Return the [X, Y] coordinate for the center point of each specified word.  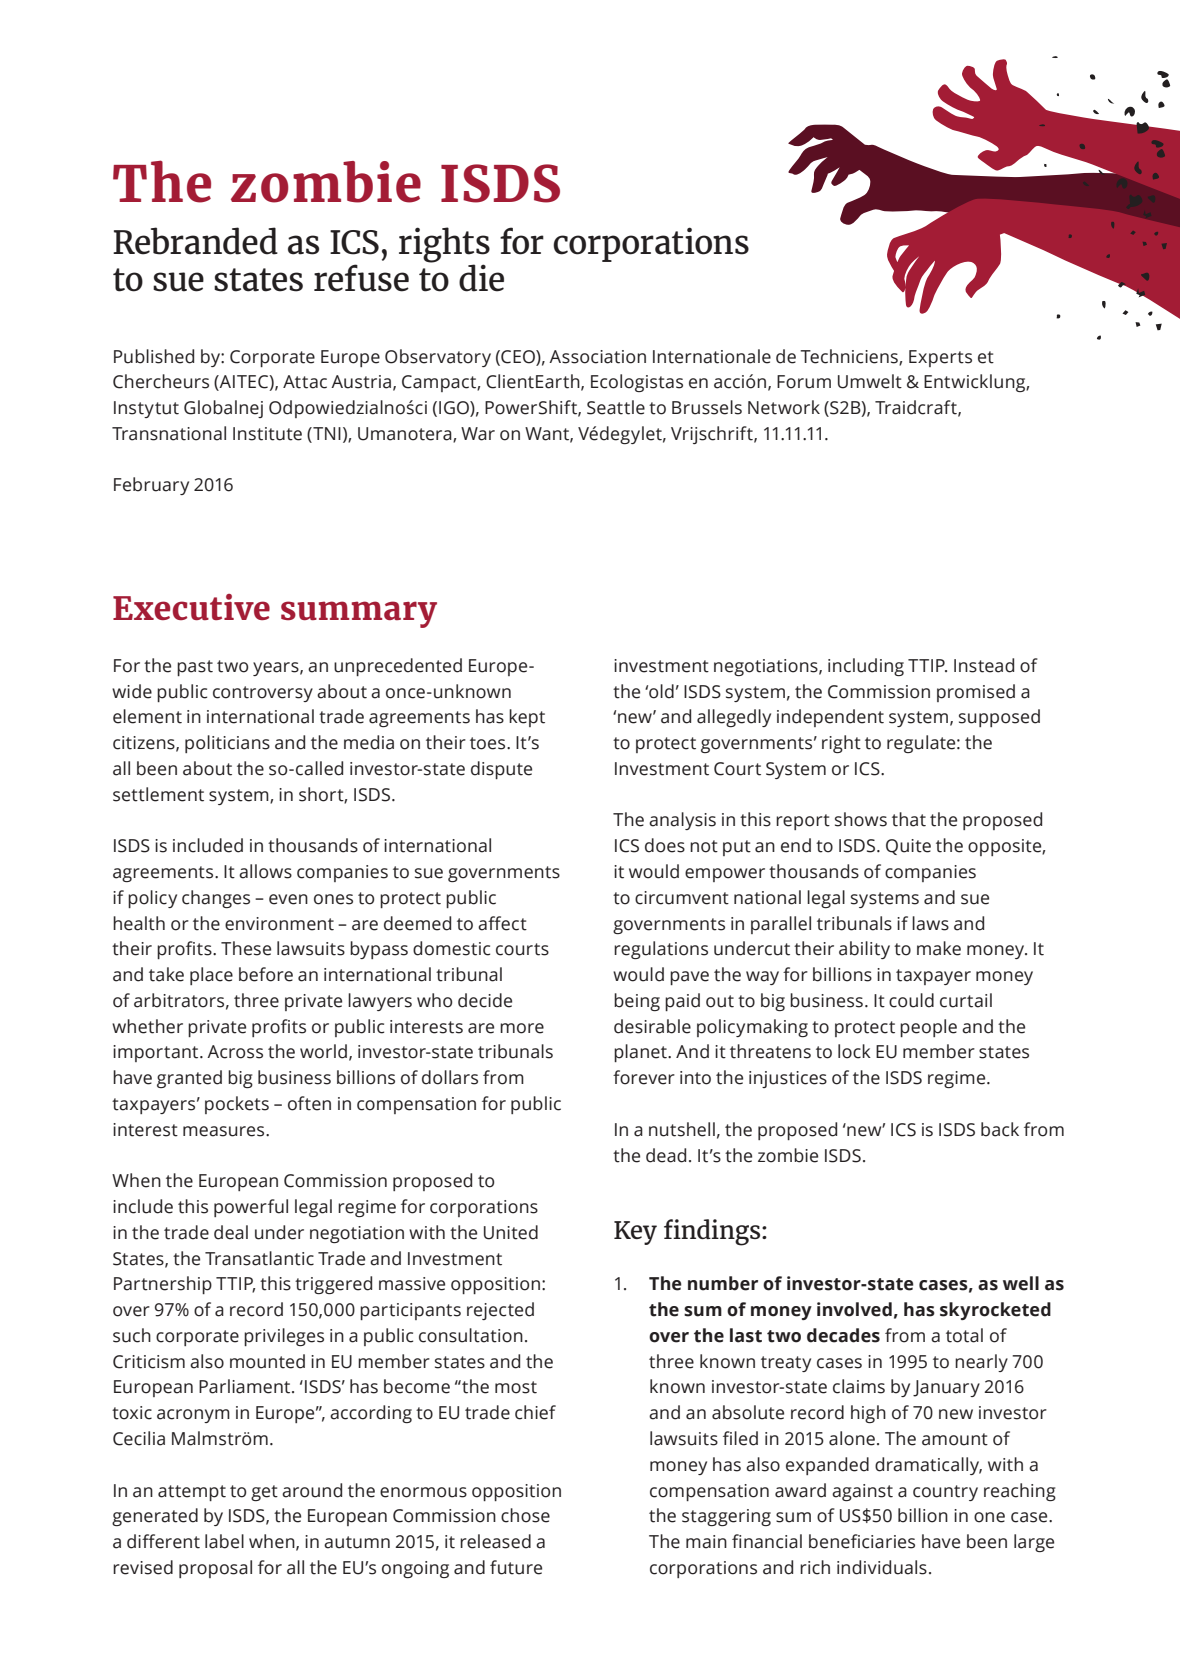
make [939, 948]
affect [502, 923]
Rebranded [195, 241]
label [224, 1541]
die [481, 278]
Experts [940, 358]
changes [216, 899]
